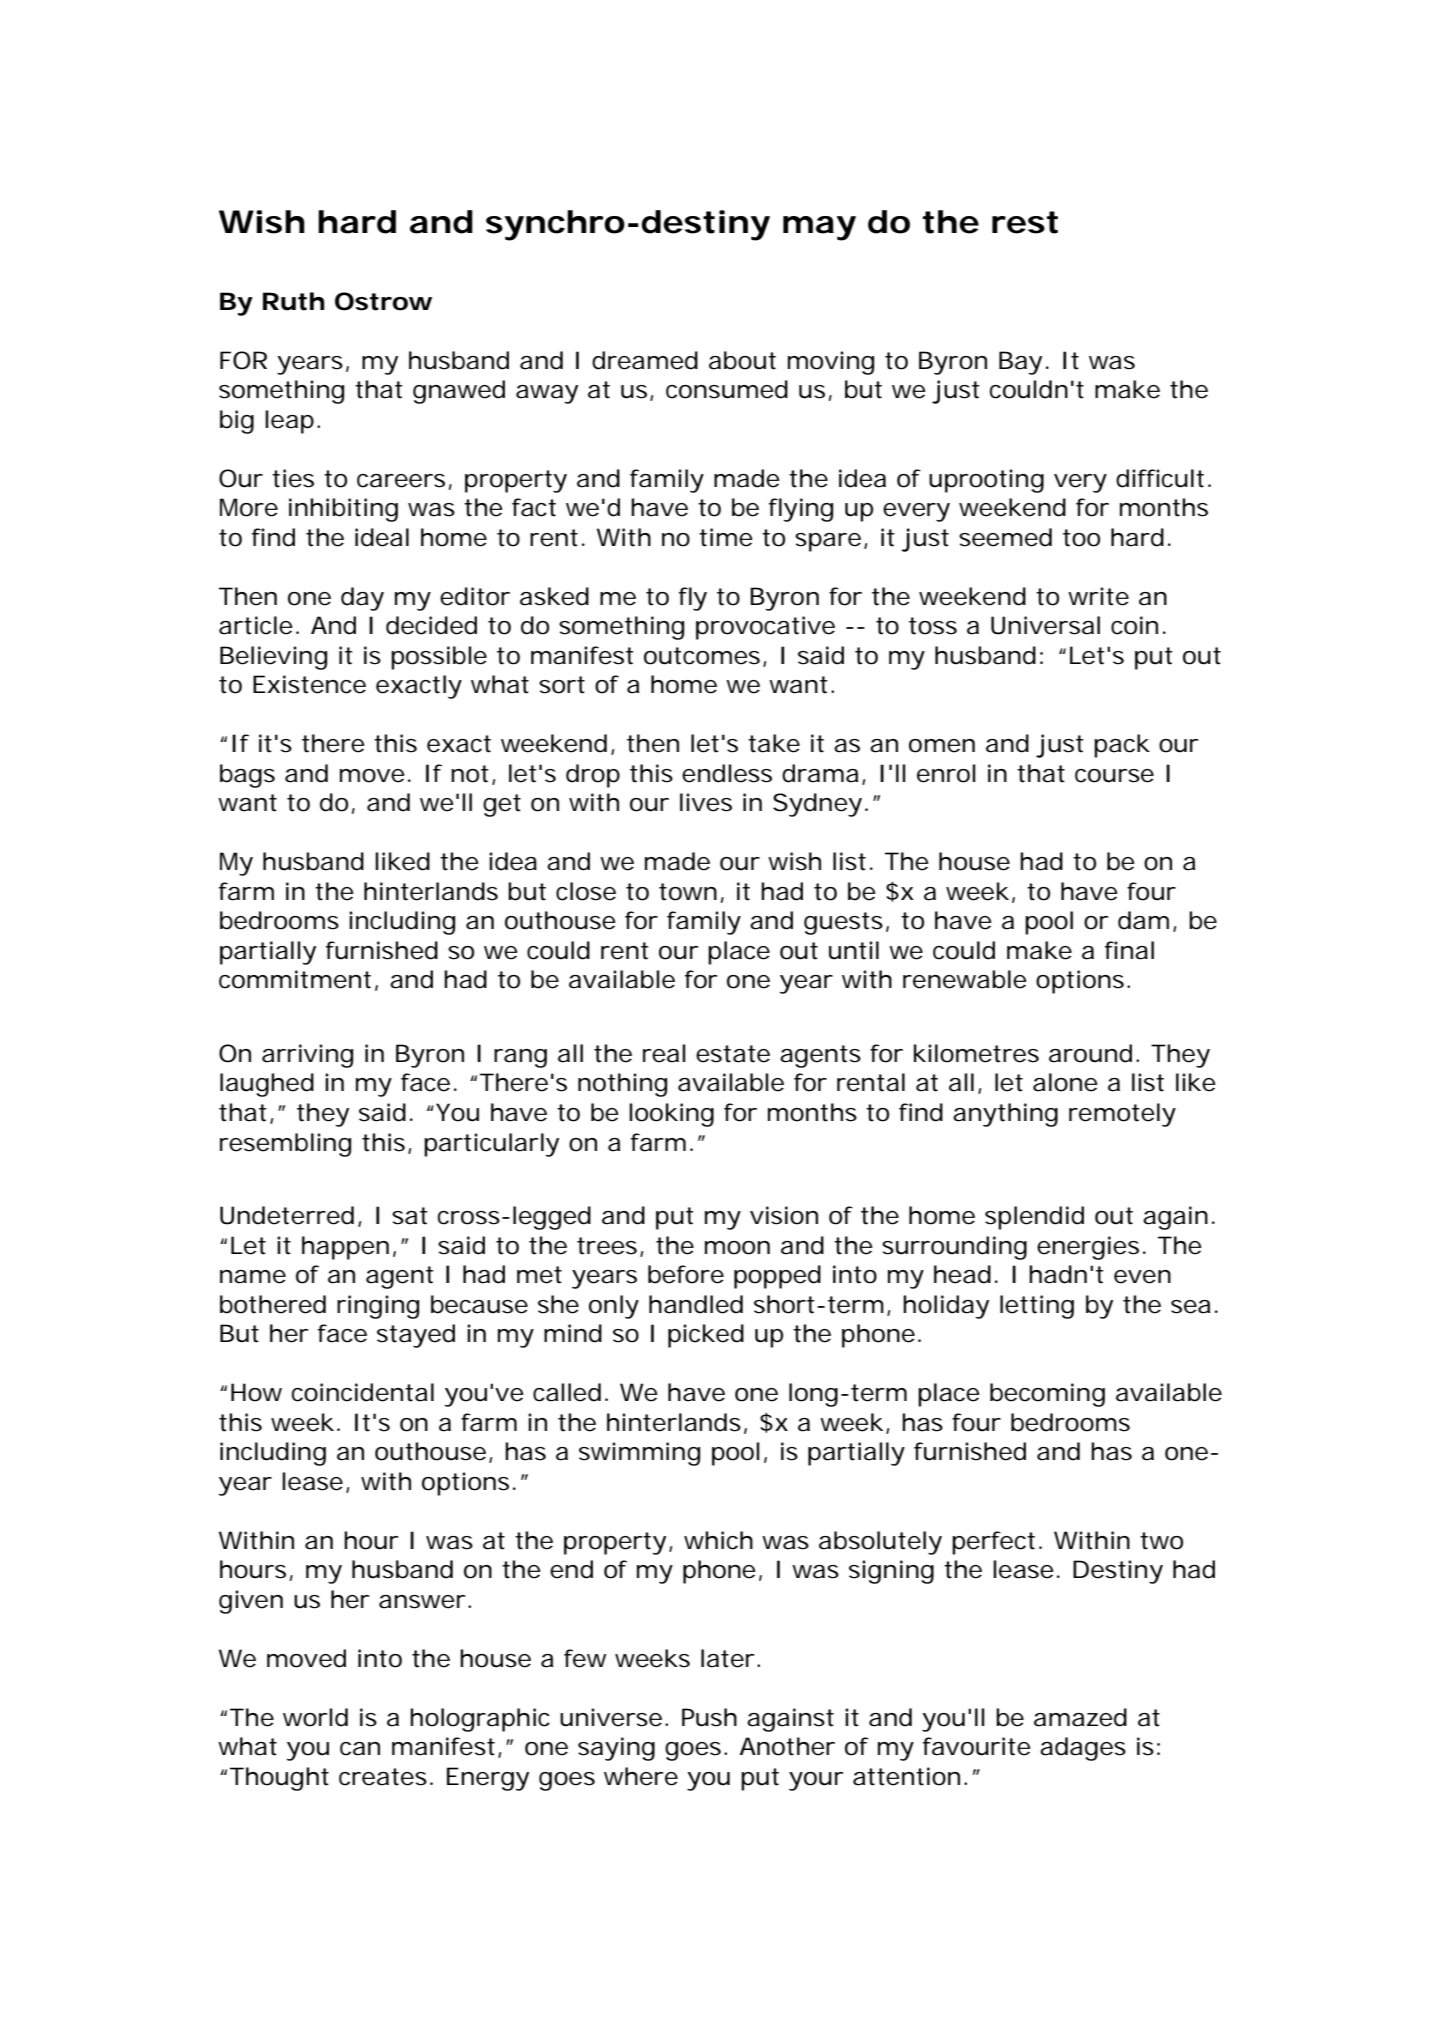  Describe the element at coordinates (298, 980) in the image. I see `commitment` at that location.
